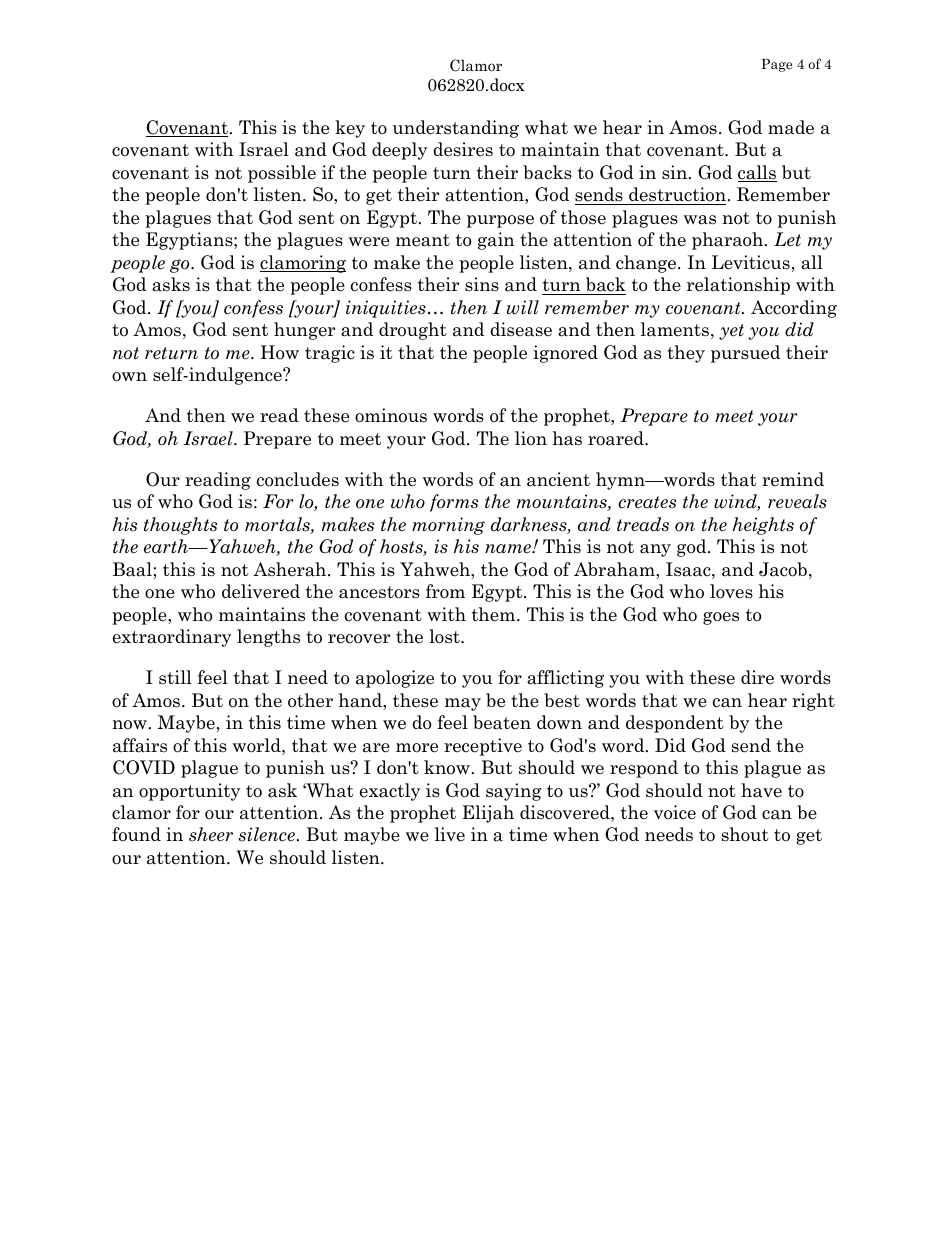  Describe the element at coordinates (211, 834) in the screenshot. I see `sheer` at that location.
